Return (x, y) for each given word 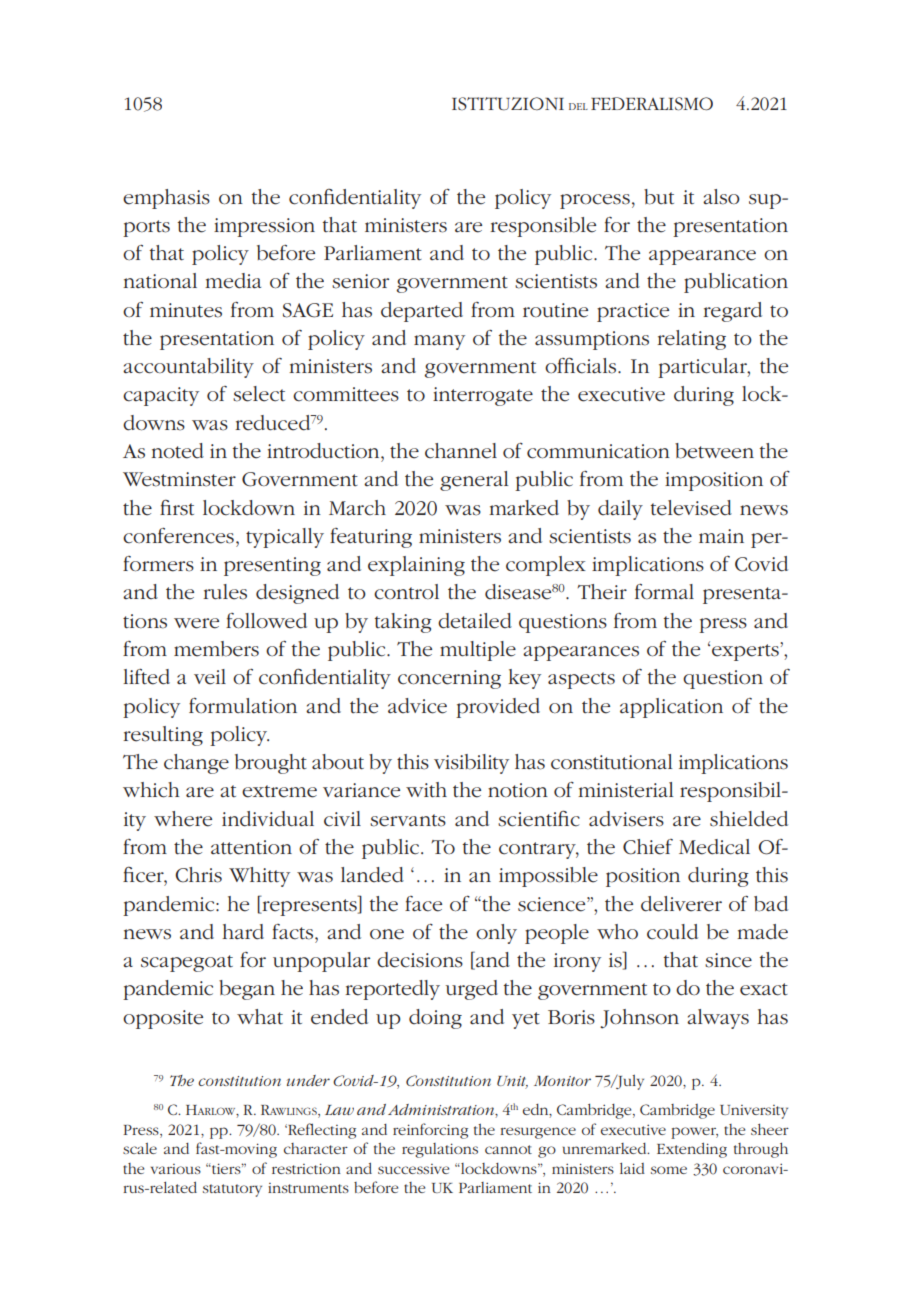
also (721, 197)
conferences (178, 536)
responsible (543, 227)
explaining (416, 566)
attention (251, 847)
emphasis (166, 199)
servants (408, 820)
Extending (692, 1150)
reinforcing (430, 1131)
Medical (714, 847)
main (721, 536)
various (176, 1169)
